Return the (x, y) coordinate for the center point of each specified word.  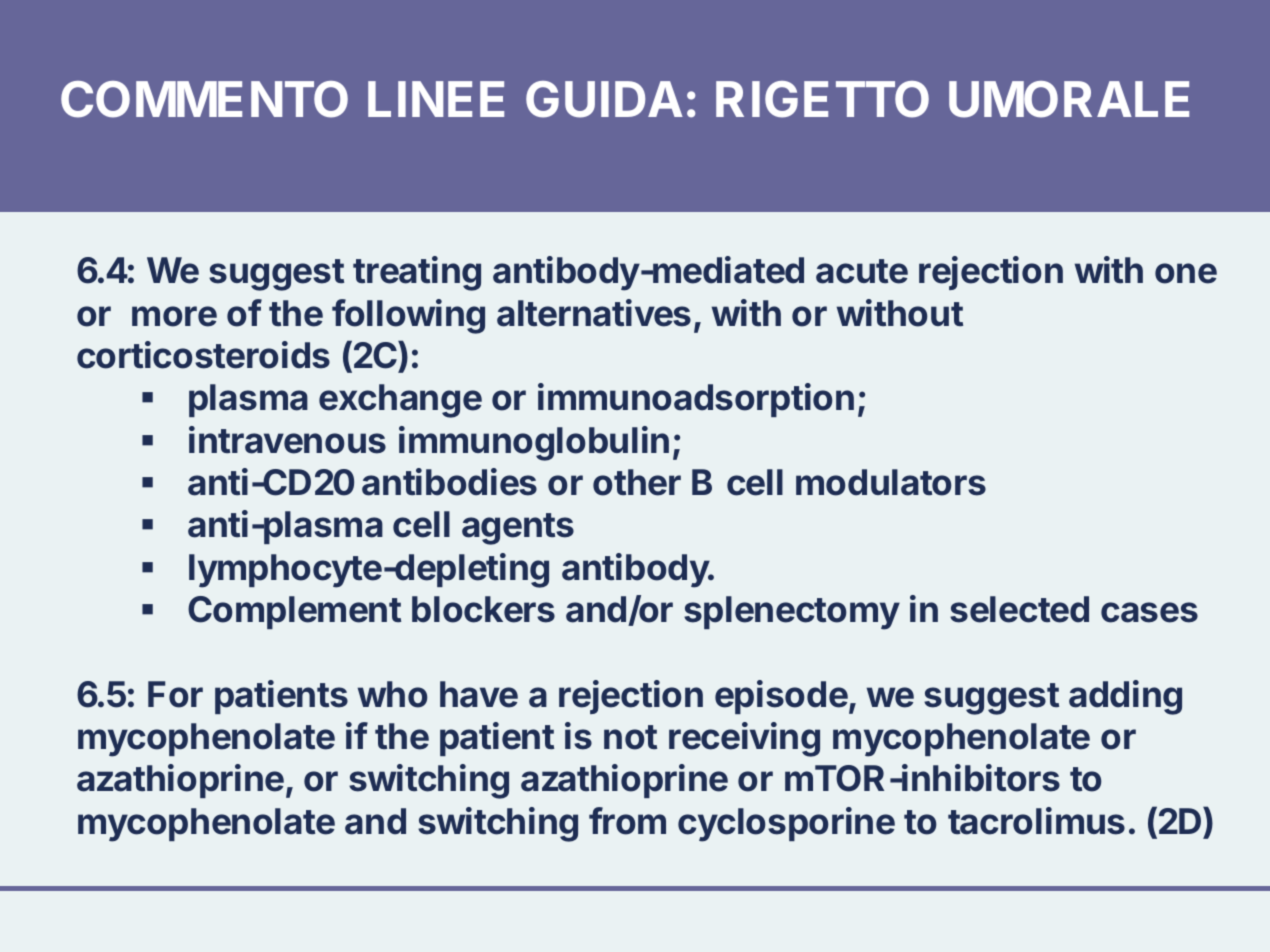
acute (862, 271)
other (637, 482)
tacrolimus (1036, 821)
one (1186, 273)
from (627, 821)
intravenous (287, 440)
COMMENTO (204, 99)
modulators (891, 482)
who (392, 694)
